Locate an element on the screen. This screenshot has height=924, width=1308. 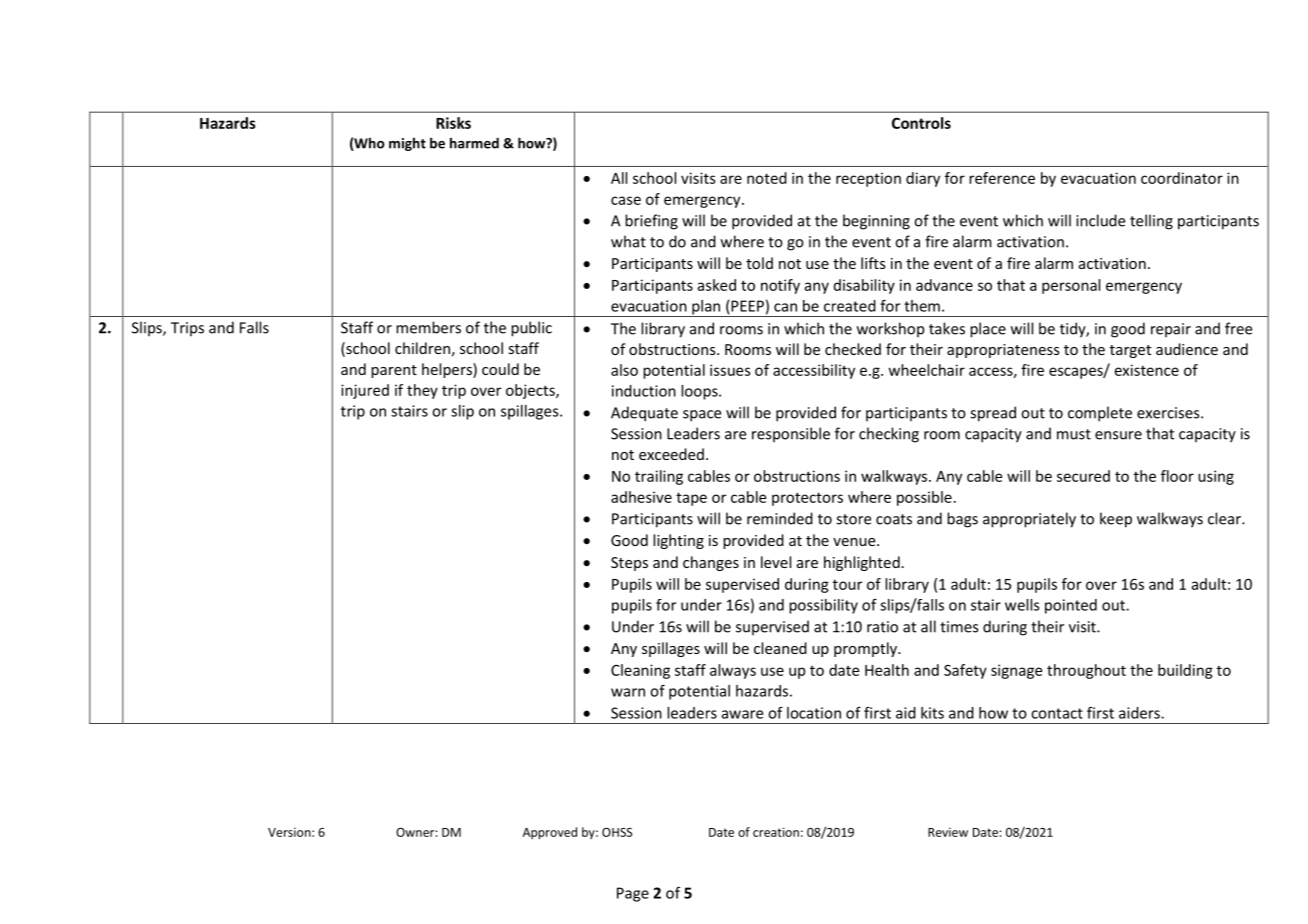
pointed is located at coordinates (1071, 606).
